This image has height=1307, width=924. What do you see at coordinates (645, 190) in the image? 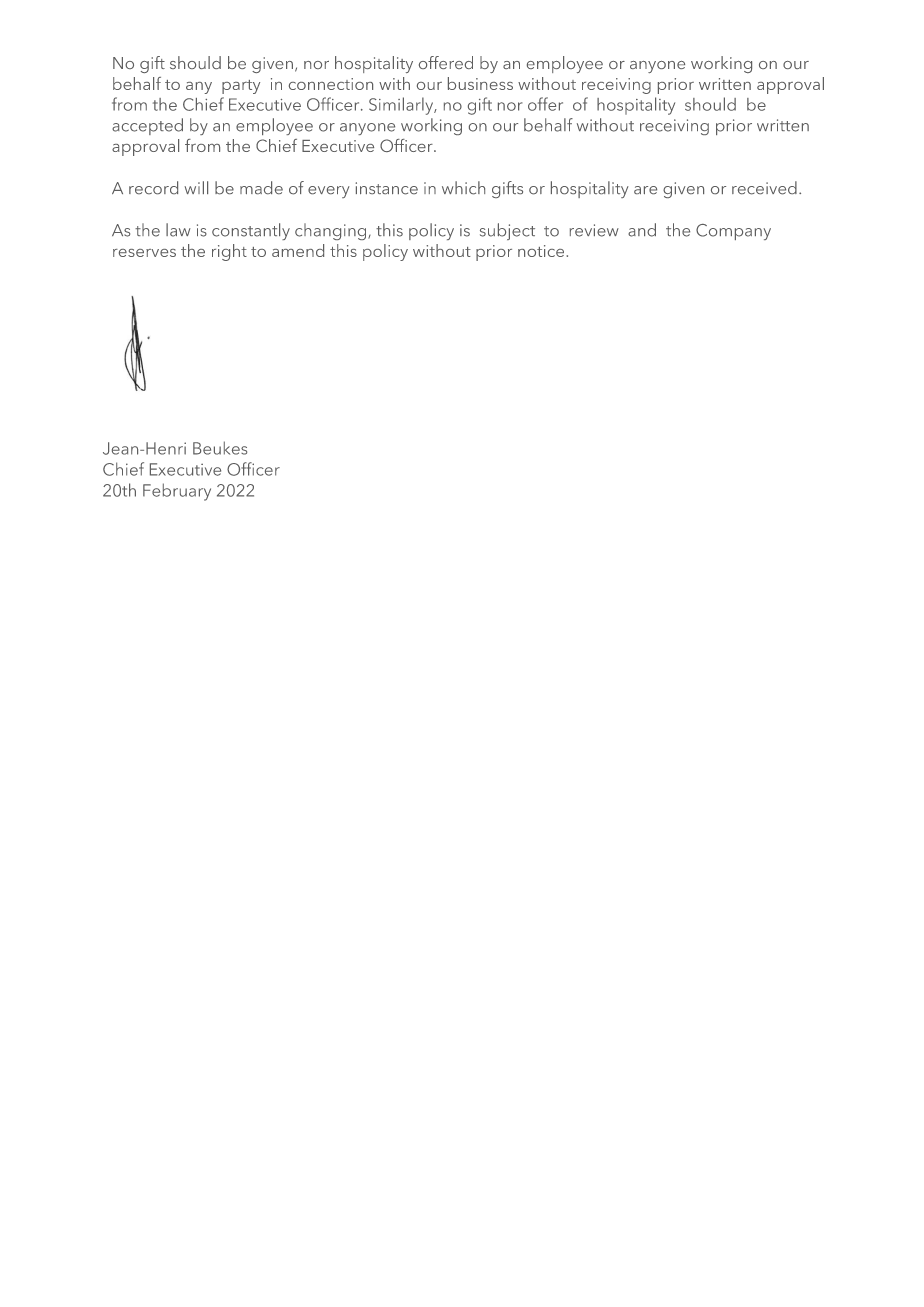
I see `are` at bounding box center [645, 190].
